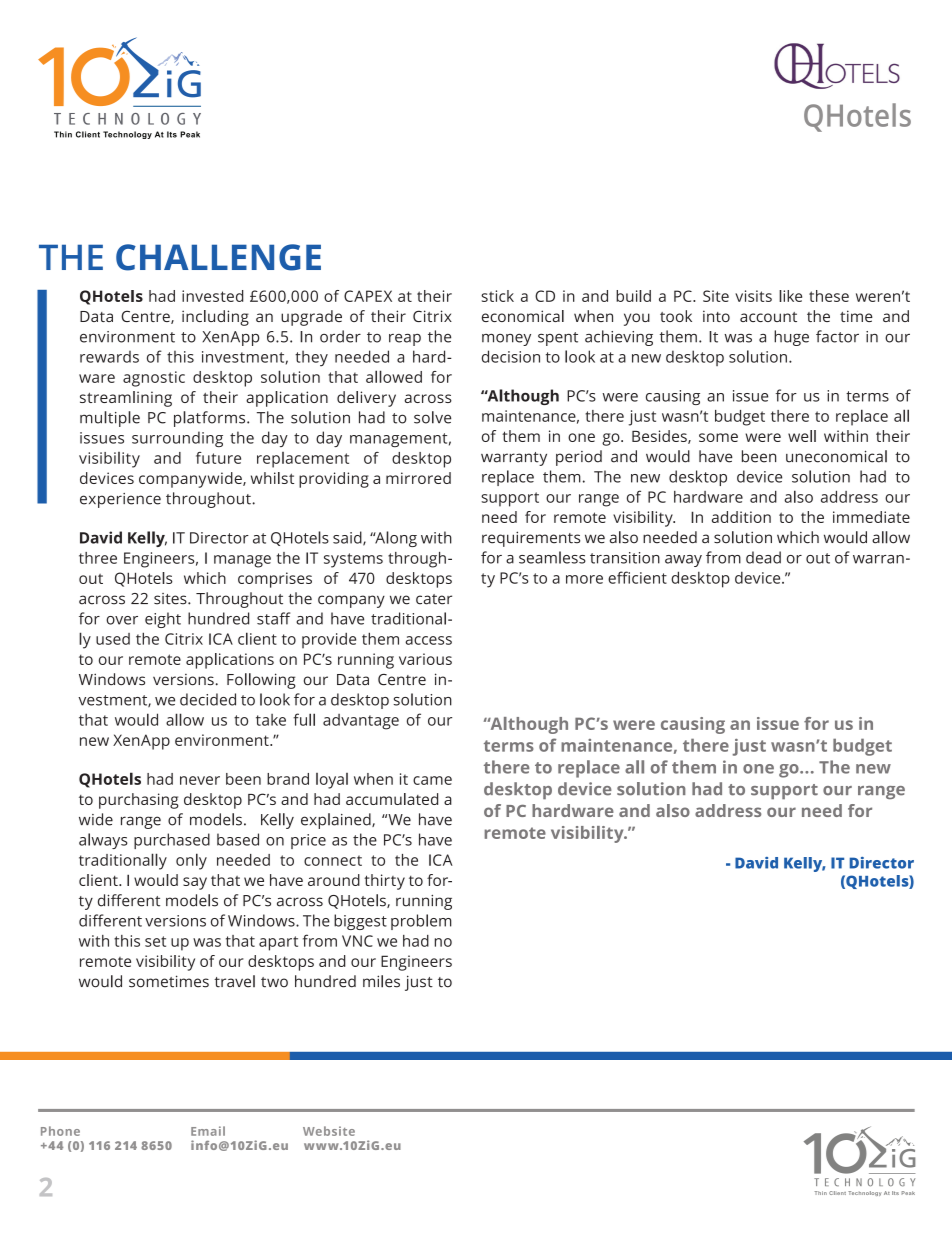 Image resolution: width=952 pixels, height=1233 pixels. What do you see at coordinates (172, 841) in the screenshot?
I see `purchased` at bounding box center [172, 841].
